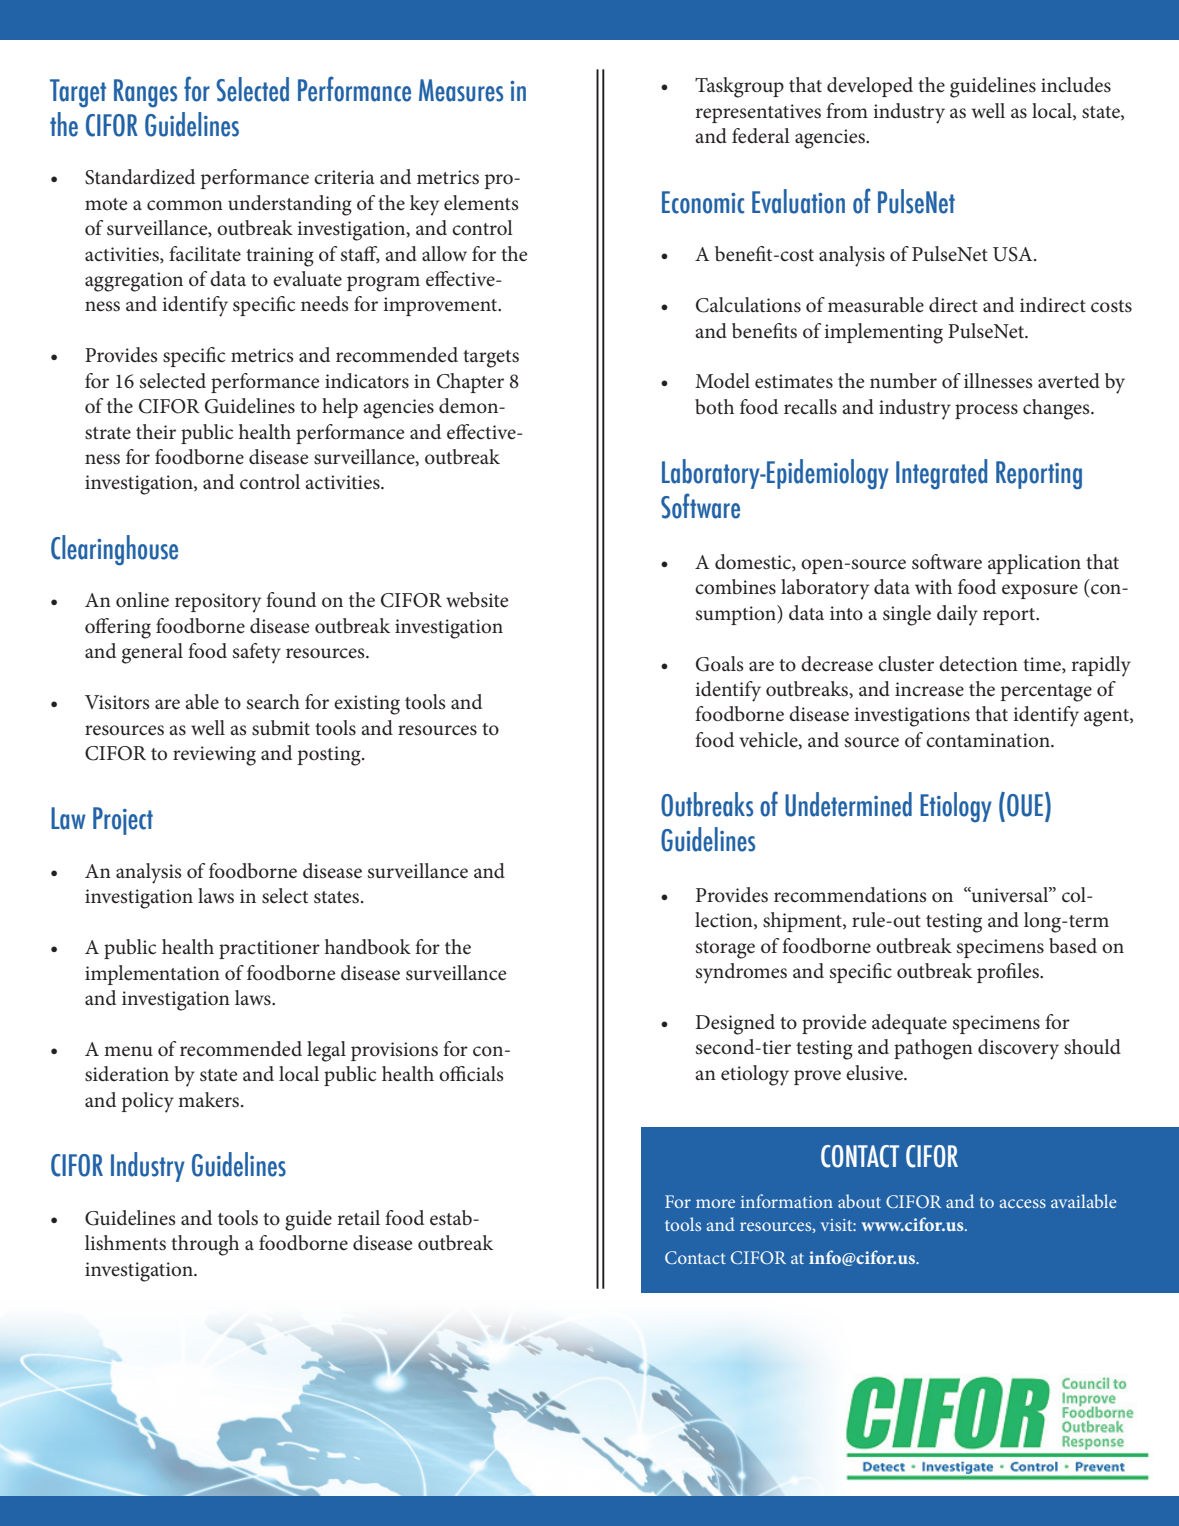  I want to click on representatives, so click(758, 113).
